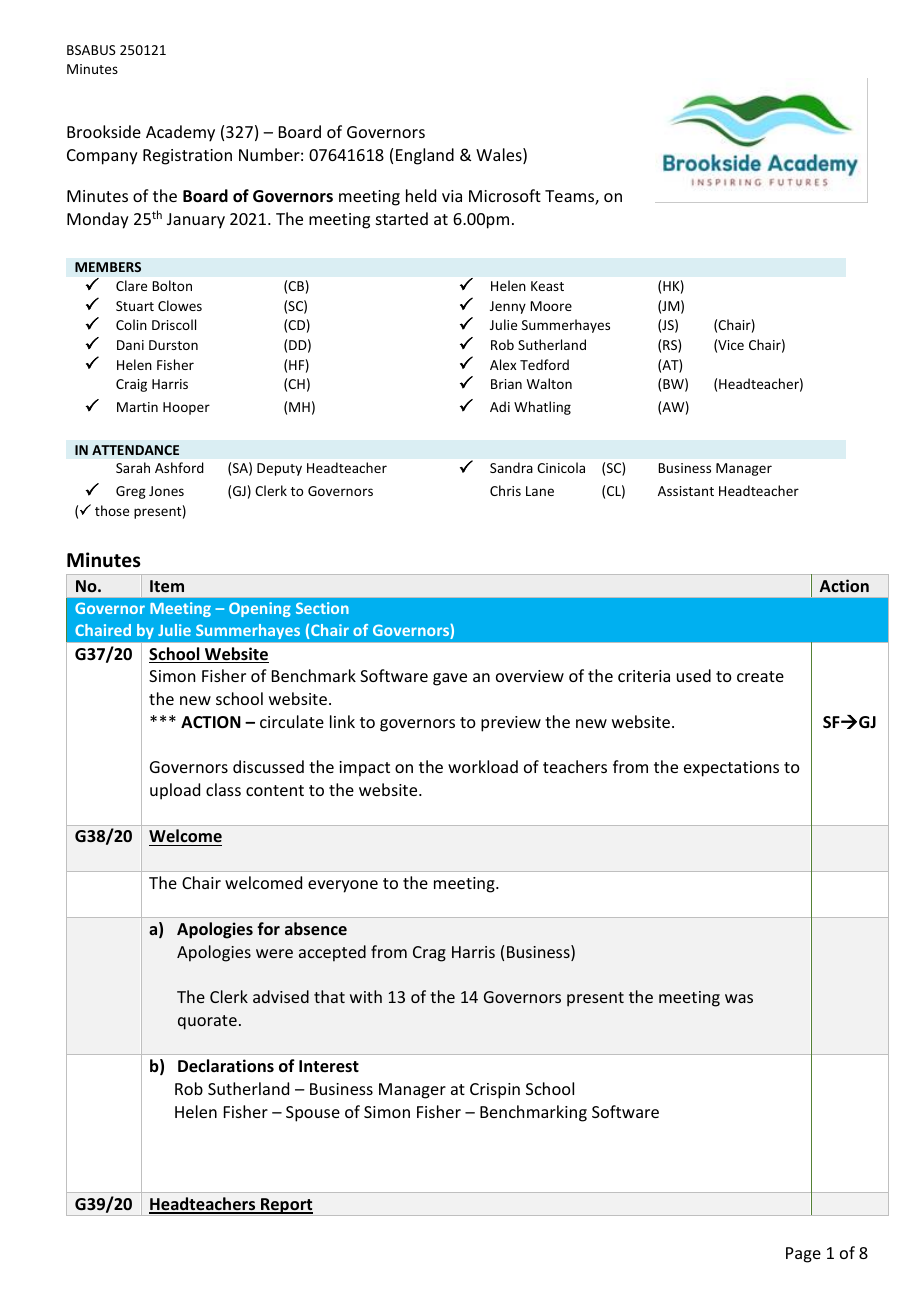 The width and height of the screenshot is (924, 1308). I want to click on gave, so click(450, 679).
